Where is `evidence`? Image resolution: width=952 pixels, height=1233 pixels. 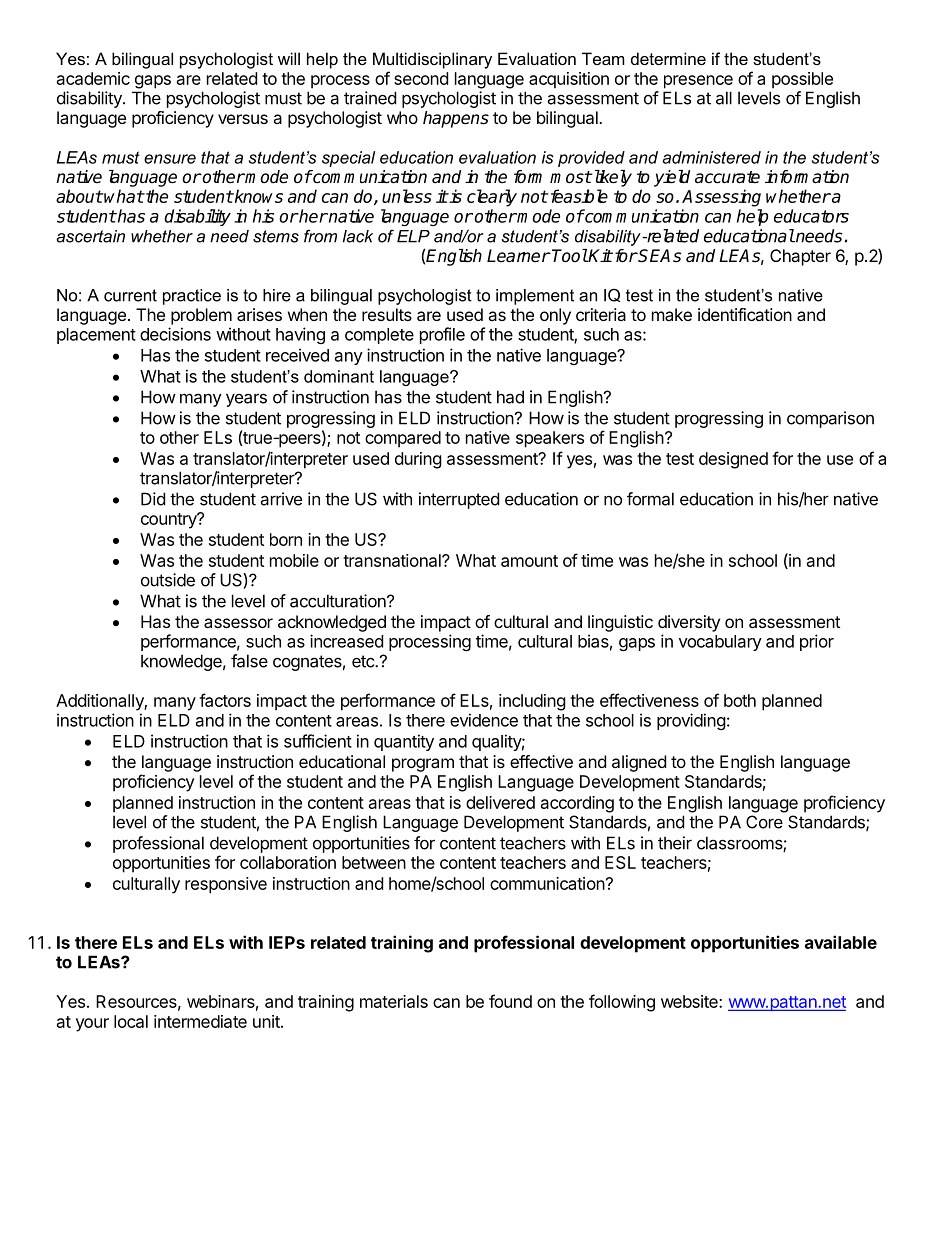
evidence is located at coordinates (484, 720).
